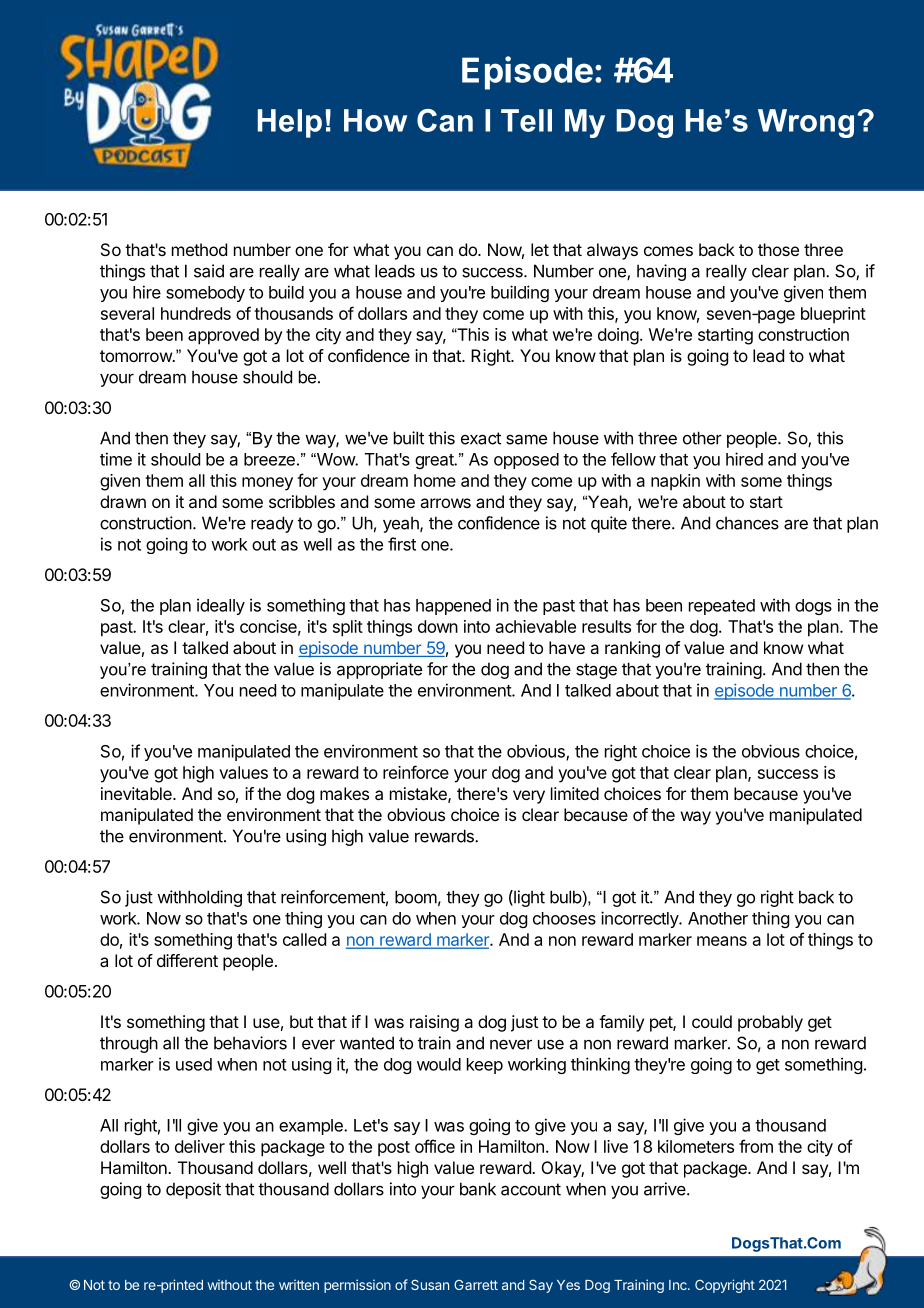 This screenshot has width=924, height=1308. What do you see at coordinates (438, 626) in the screenshot?
I see `down` at bounding box center [438, 626].
